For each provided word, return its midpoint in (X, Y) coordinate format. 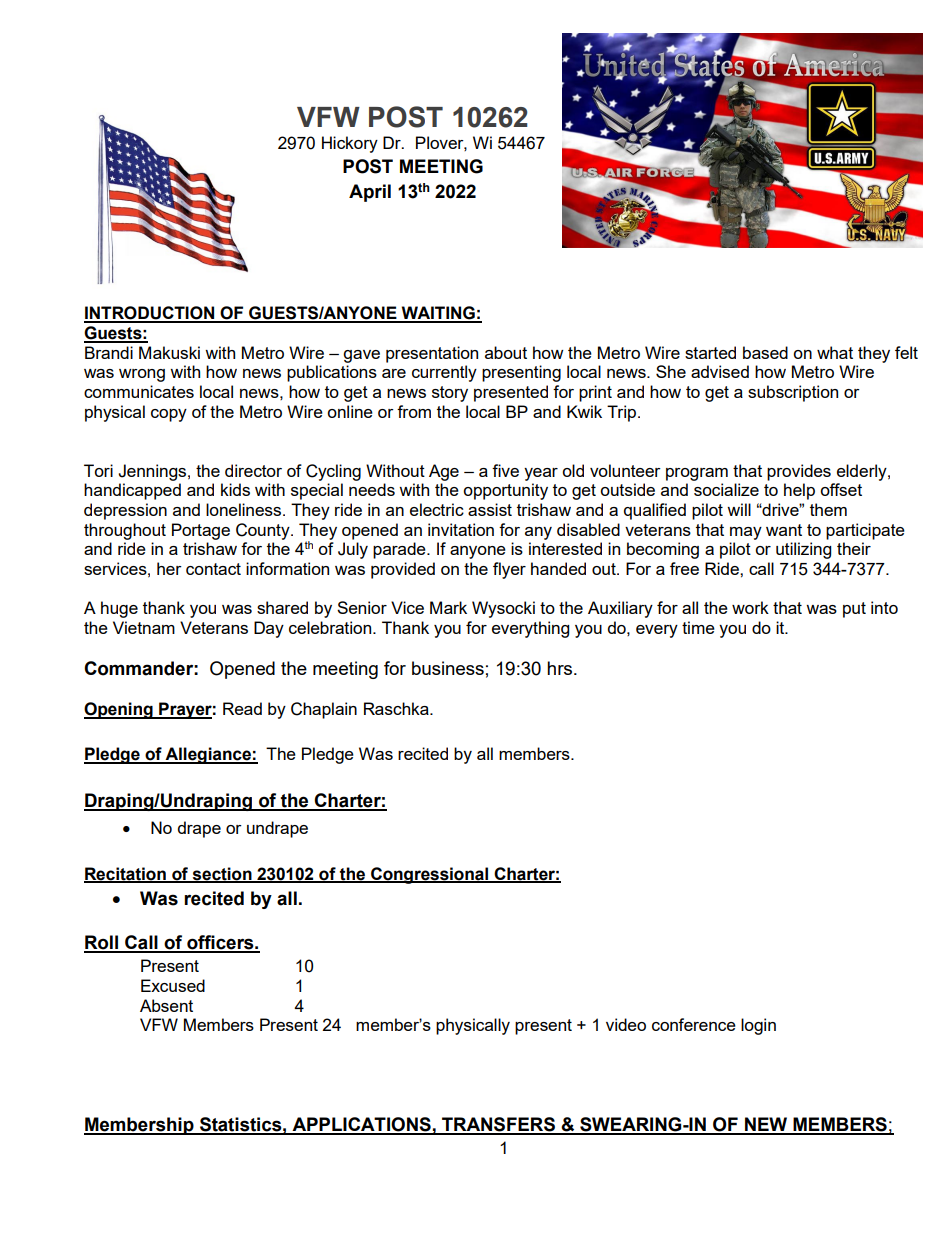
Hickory (350, 144)
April (370, 193)
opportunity (505, 491)
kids (235, 489)
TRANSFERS (498, 1125)
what (835, 352)
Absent (166, 1005)
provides (799, 472)
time (698, 627)
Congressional (429, 875)
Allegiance (208, 755)
